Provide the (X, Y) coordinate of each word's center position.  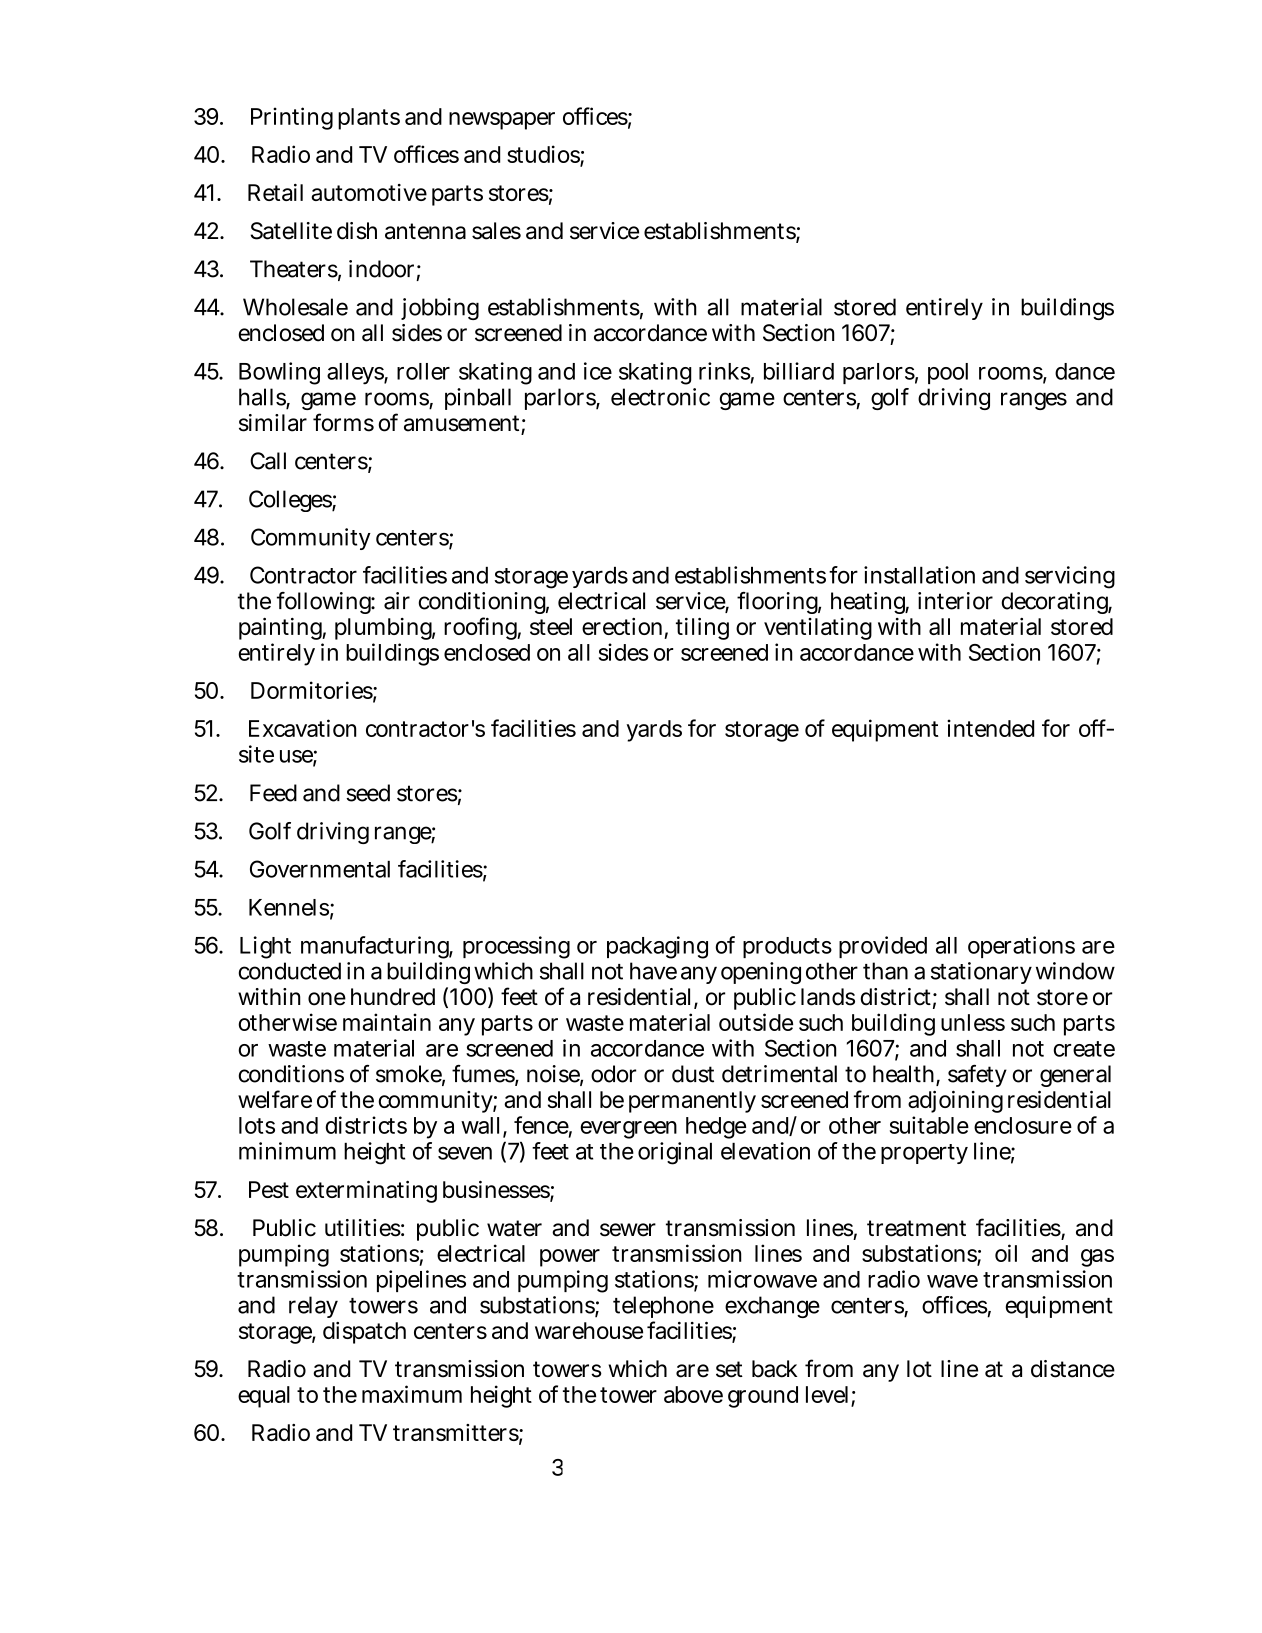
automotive (369, 192)
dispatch (364, 1333)
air (397, 601)
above (693, 1394)
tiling (702, 629)
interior (955, 601)
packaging (657, 947)
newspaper (502, 121)
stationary (981, 973)
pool (948, 373)
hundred (393, 997)
